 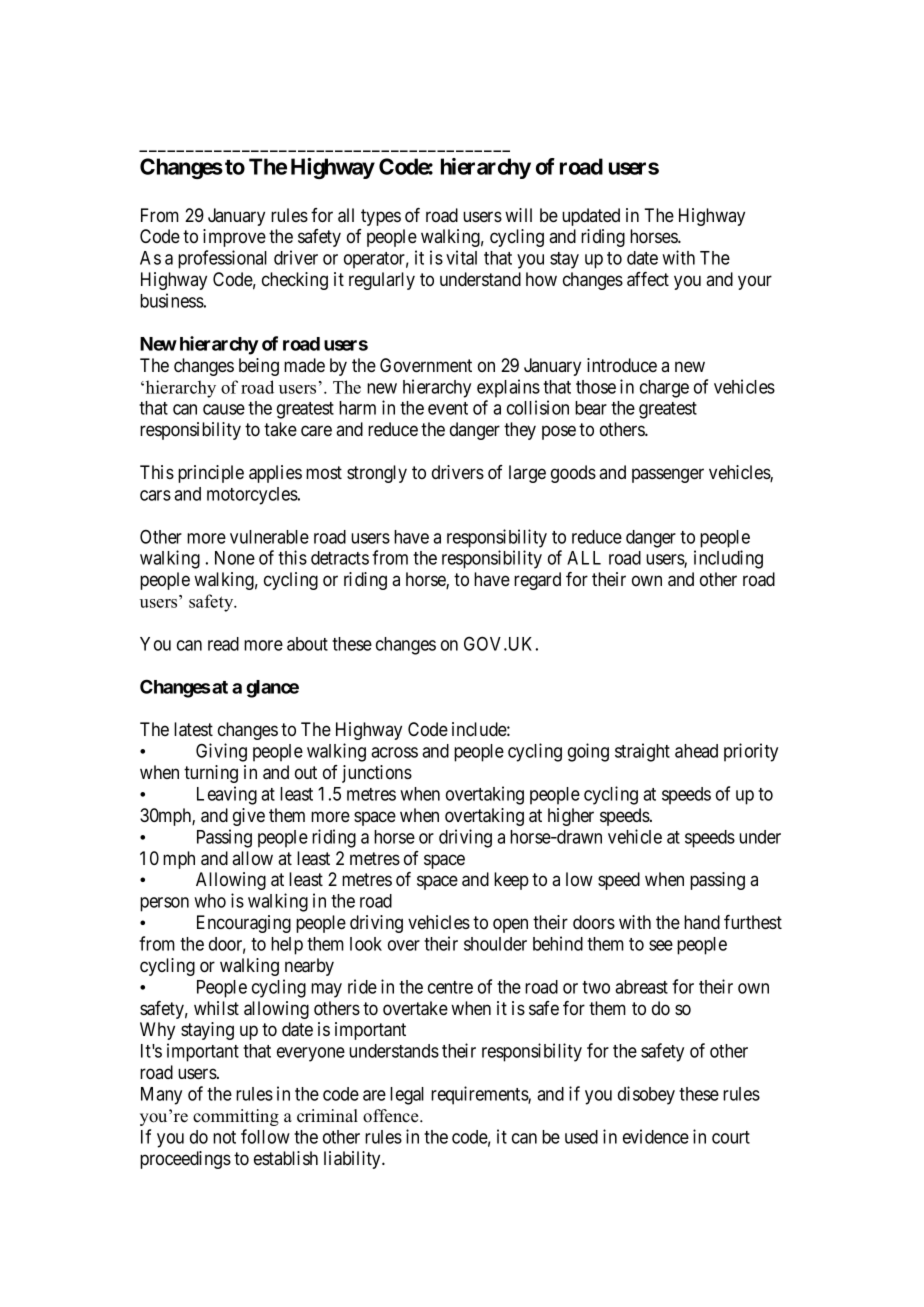 I want to click on not, so click(x=224, y=1137).
